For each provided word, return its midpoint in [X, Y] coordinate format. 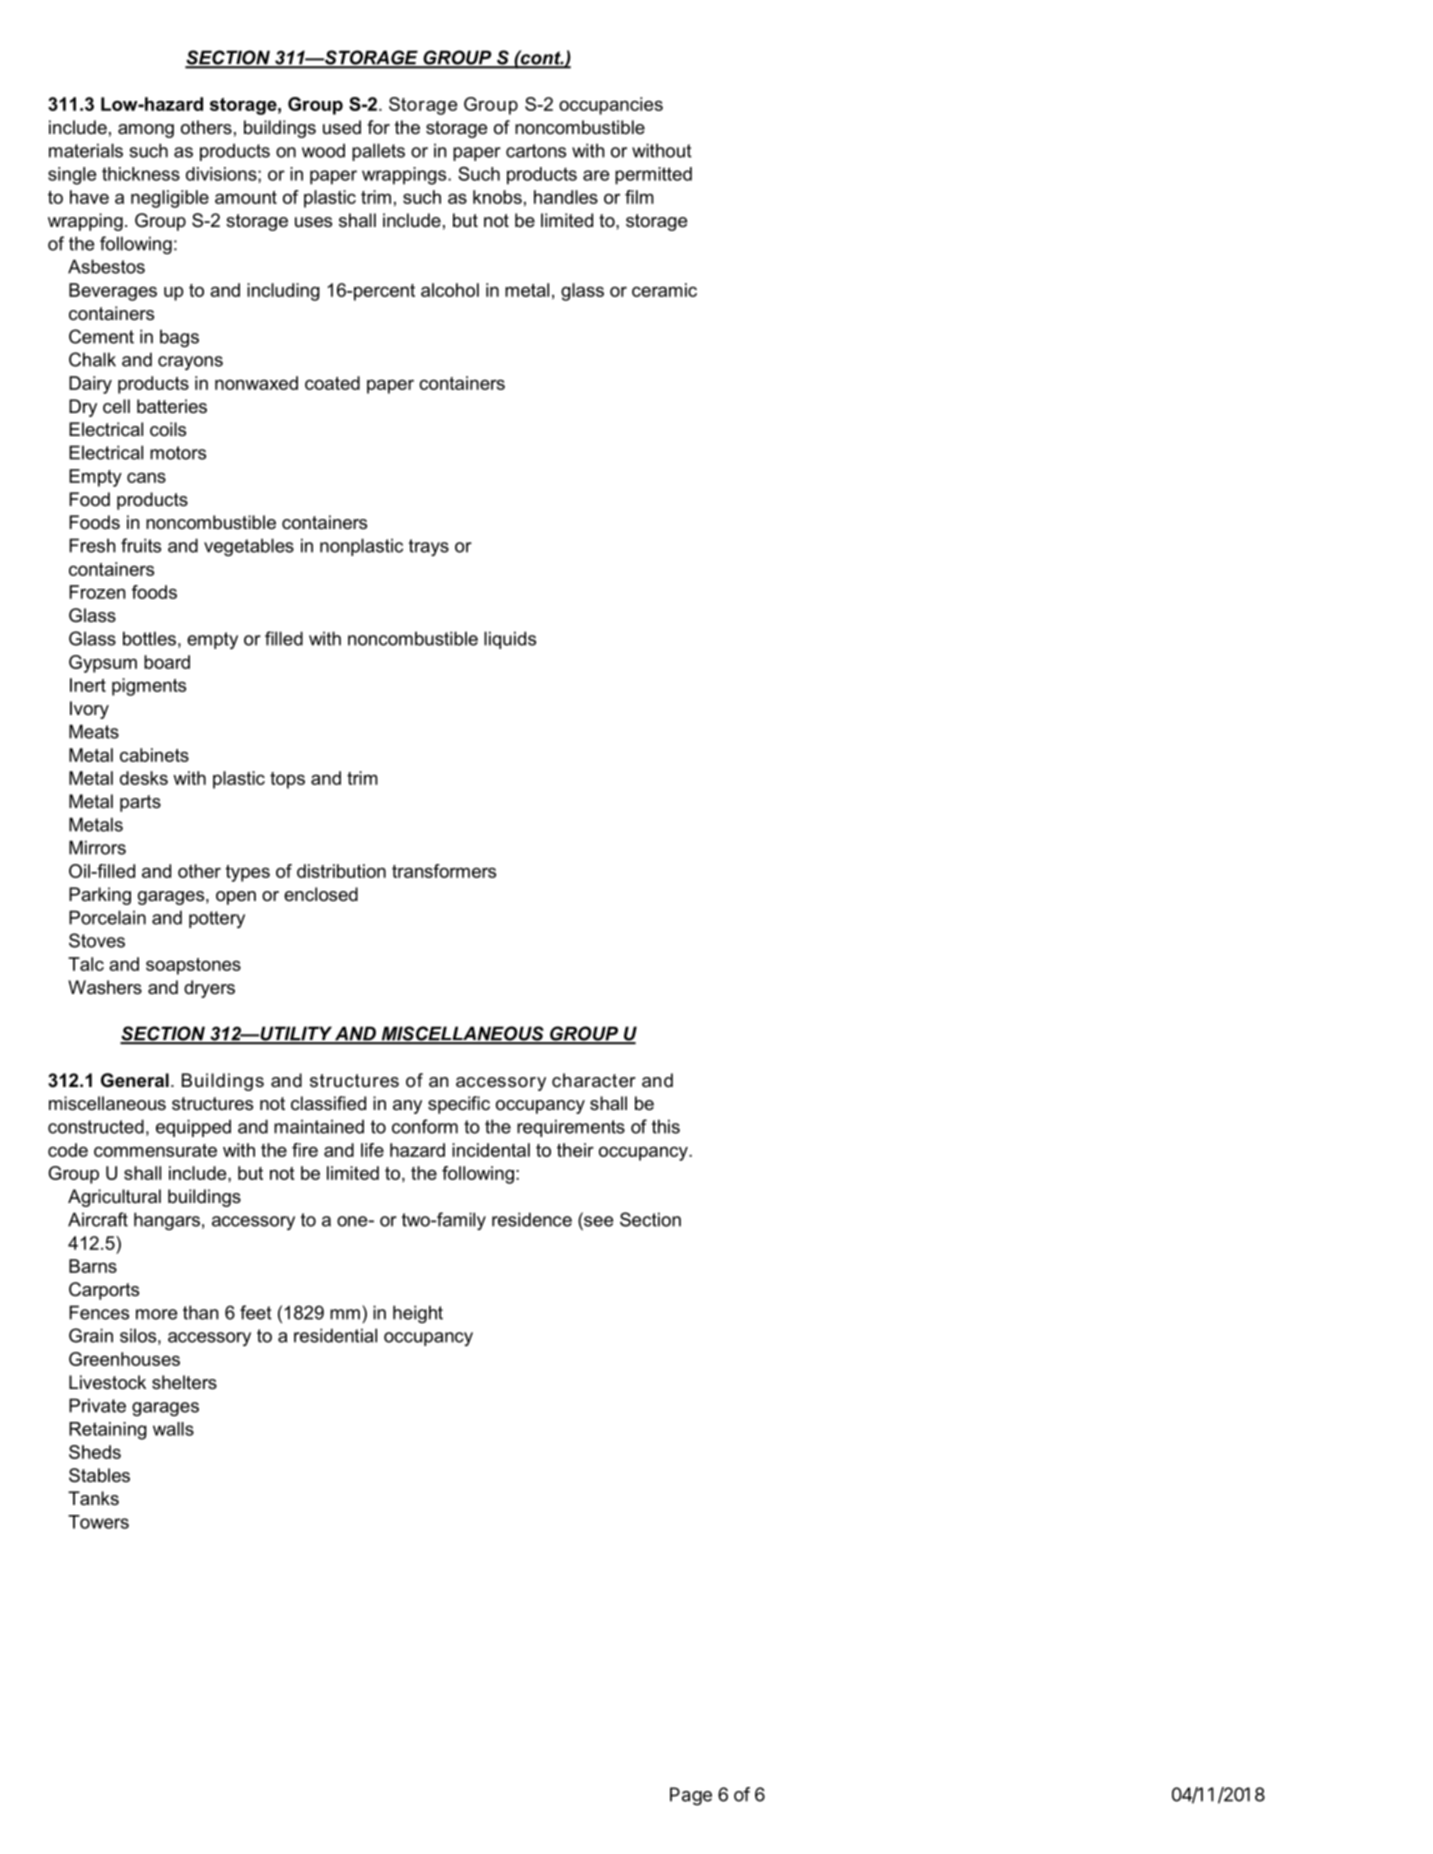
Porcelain [107, 917]
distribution [341, 871]
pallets [378, 152]
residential [335, 1335]
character [594, 1080]
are [596, 175]
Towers [98, 1522]
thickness [141, 174]
